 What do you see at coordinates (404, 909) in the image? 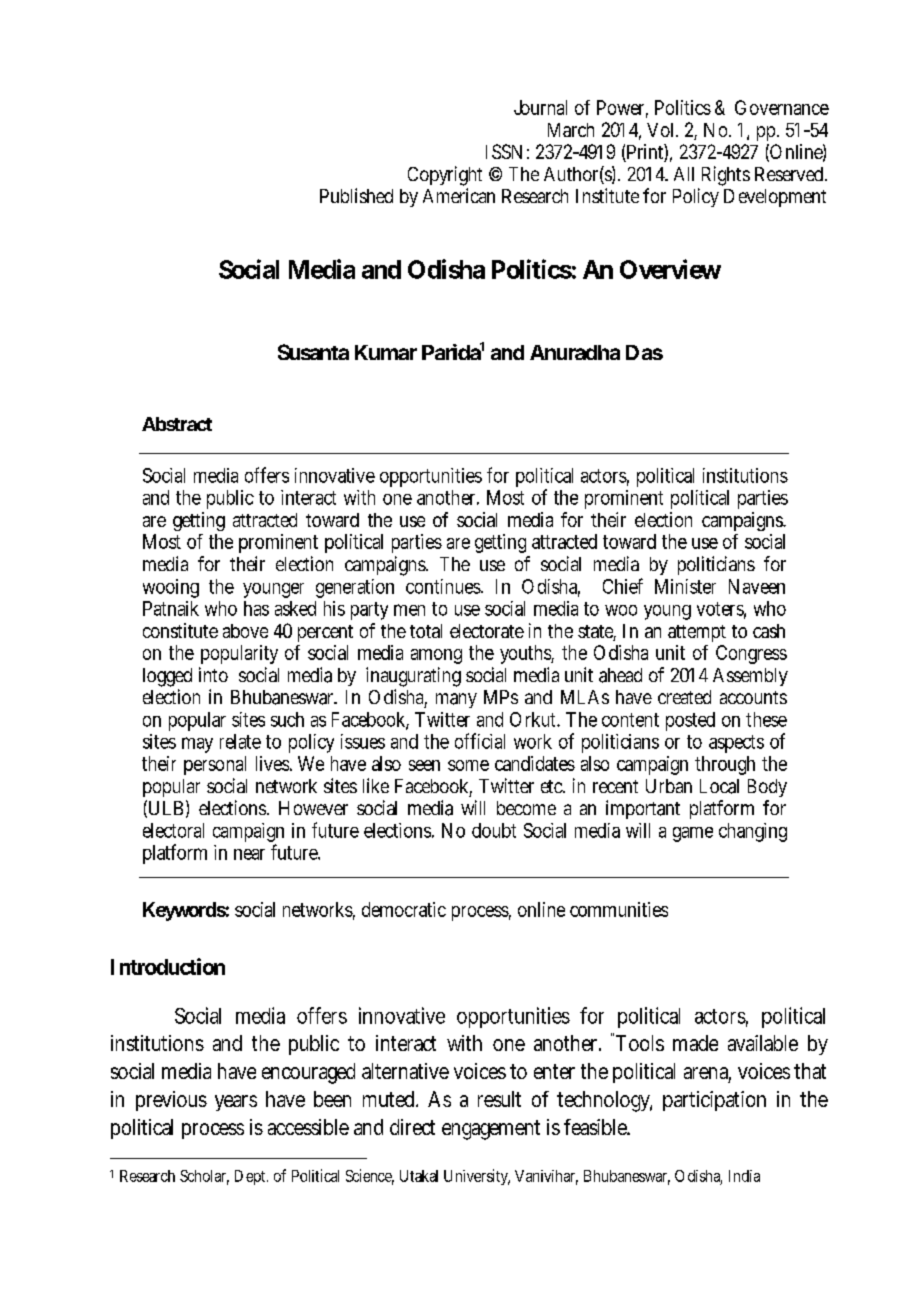
I see `democratic` at bounding box center [404, 909].
